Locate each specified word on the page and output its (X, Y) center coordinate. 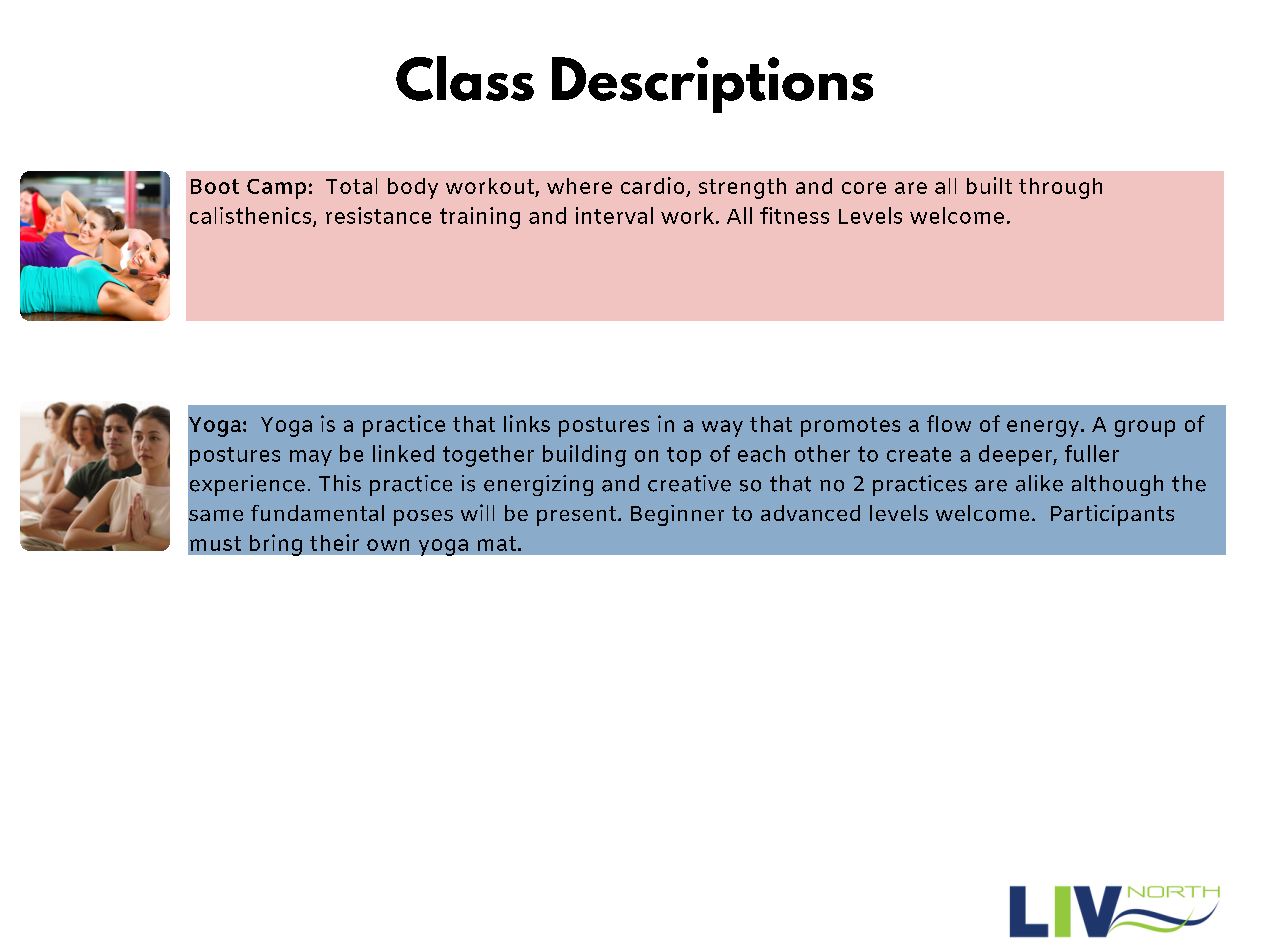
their (334, 542)
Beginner (677, 515)
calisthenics (252, 216)
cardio (654, 187)
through (1060, 188)
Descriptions (712, 85)
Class (465, 78)
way (722, 428)
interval (614, 215)
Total (351, 186)
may (311, 458)
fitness (794, 215)
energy (1044, 428)
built (989, 185)
